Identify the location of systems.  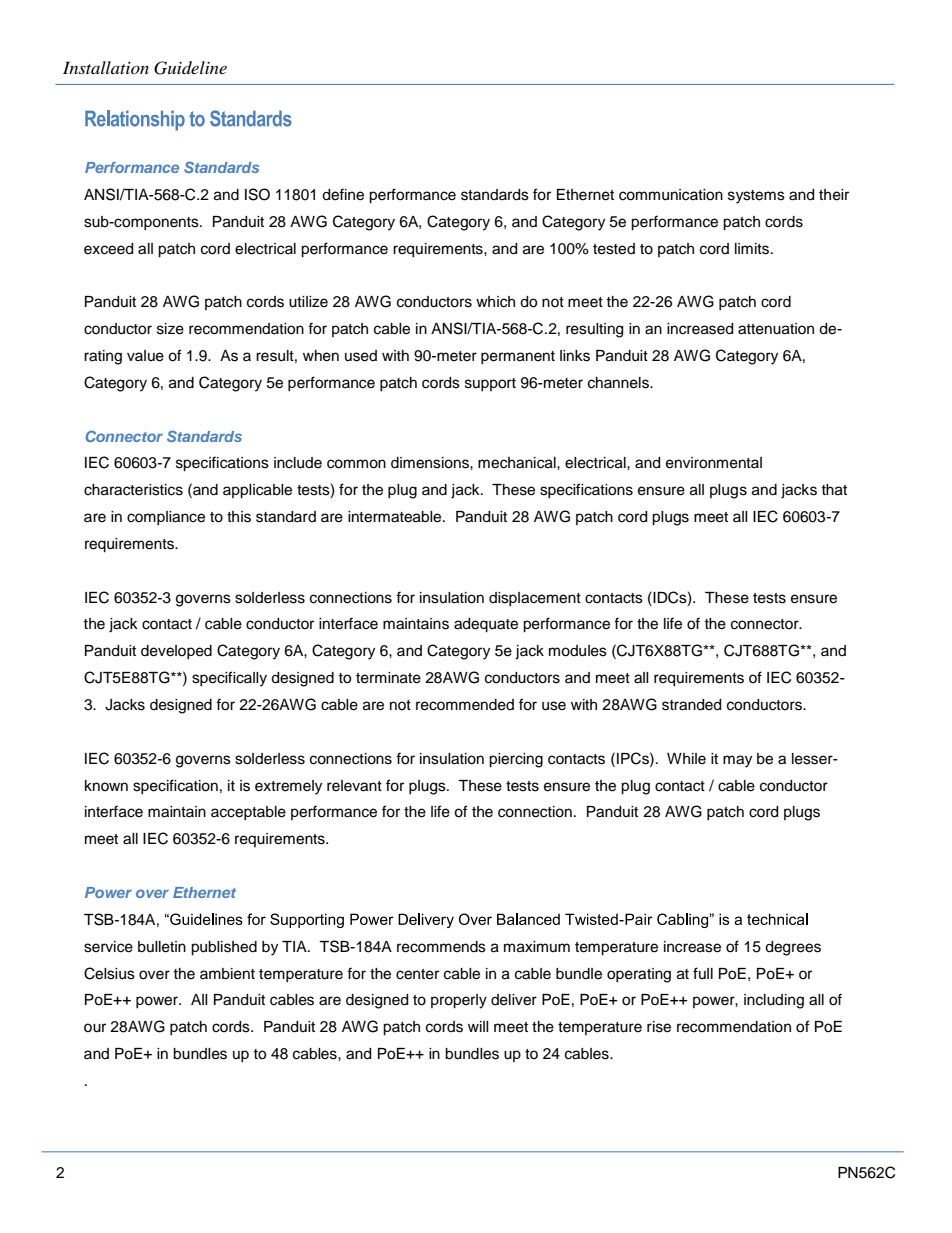
(756, 197).
